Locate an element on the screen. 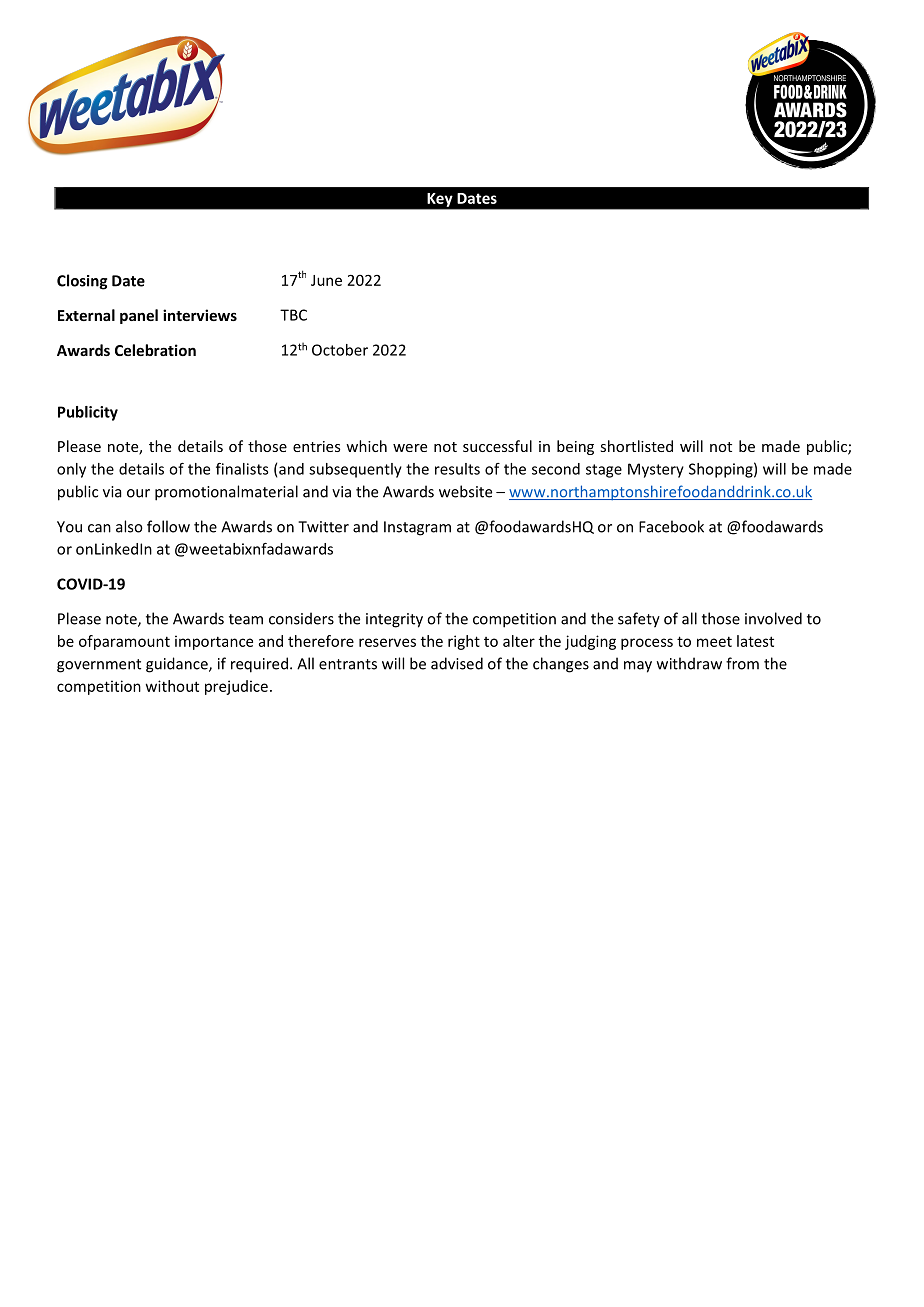  June is located at coordinates (326, 280).
